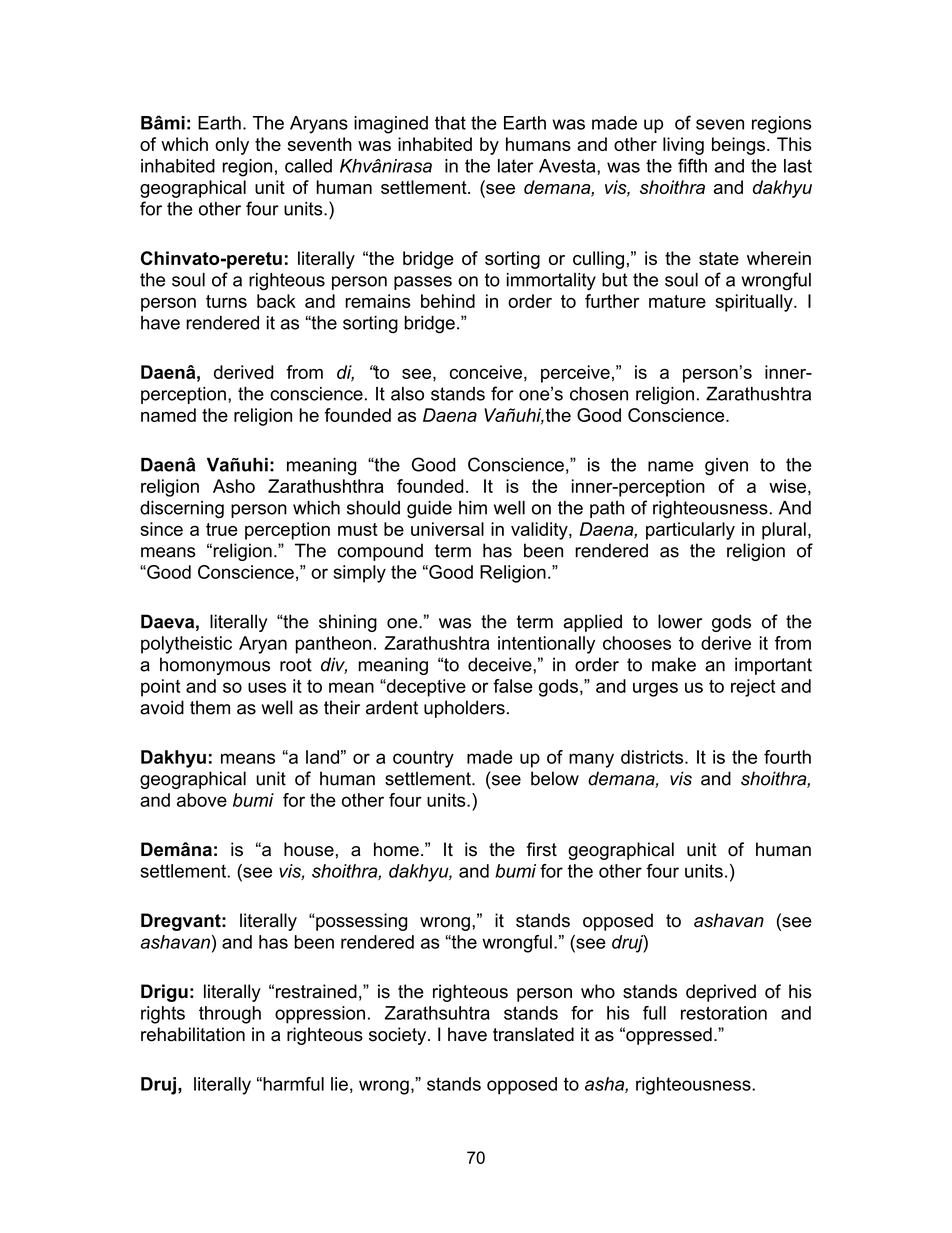  I want to click on lower, so click(680, 621).
